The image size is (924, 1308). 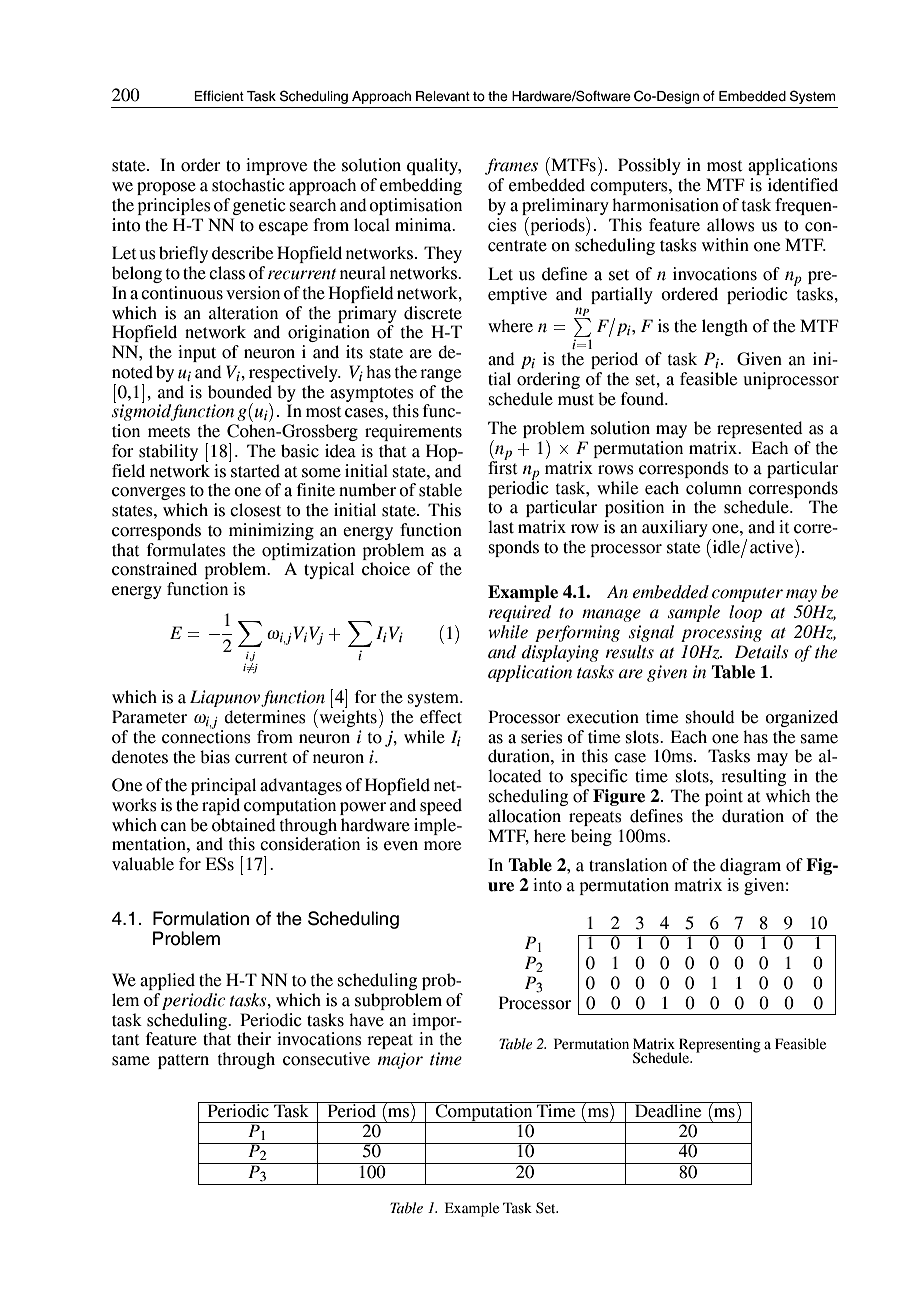 What do you see at coordinates (219, 96) in the screenshot?
I see `Efficient` at bounding box center [219, 96].
